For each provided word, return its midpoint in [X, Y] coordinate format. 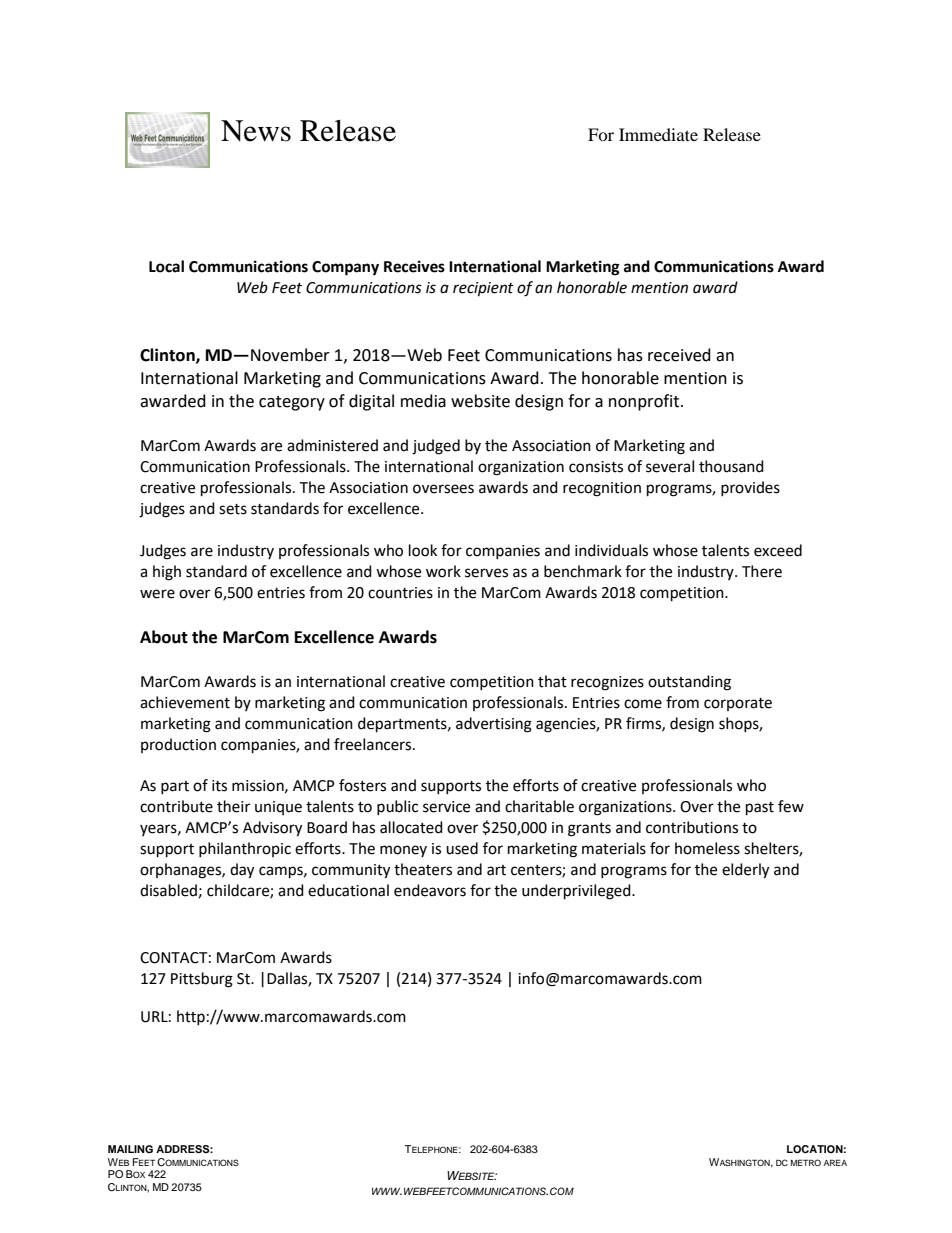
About [164, 637]
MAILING [130, 1149]
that [552, 681]
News [256, 131]
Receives [414, 266]
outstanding [689, 683]
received [679, 355]
